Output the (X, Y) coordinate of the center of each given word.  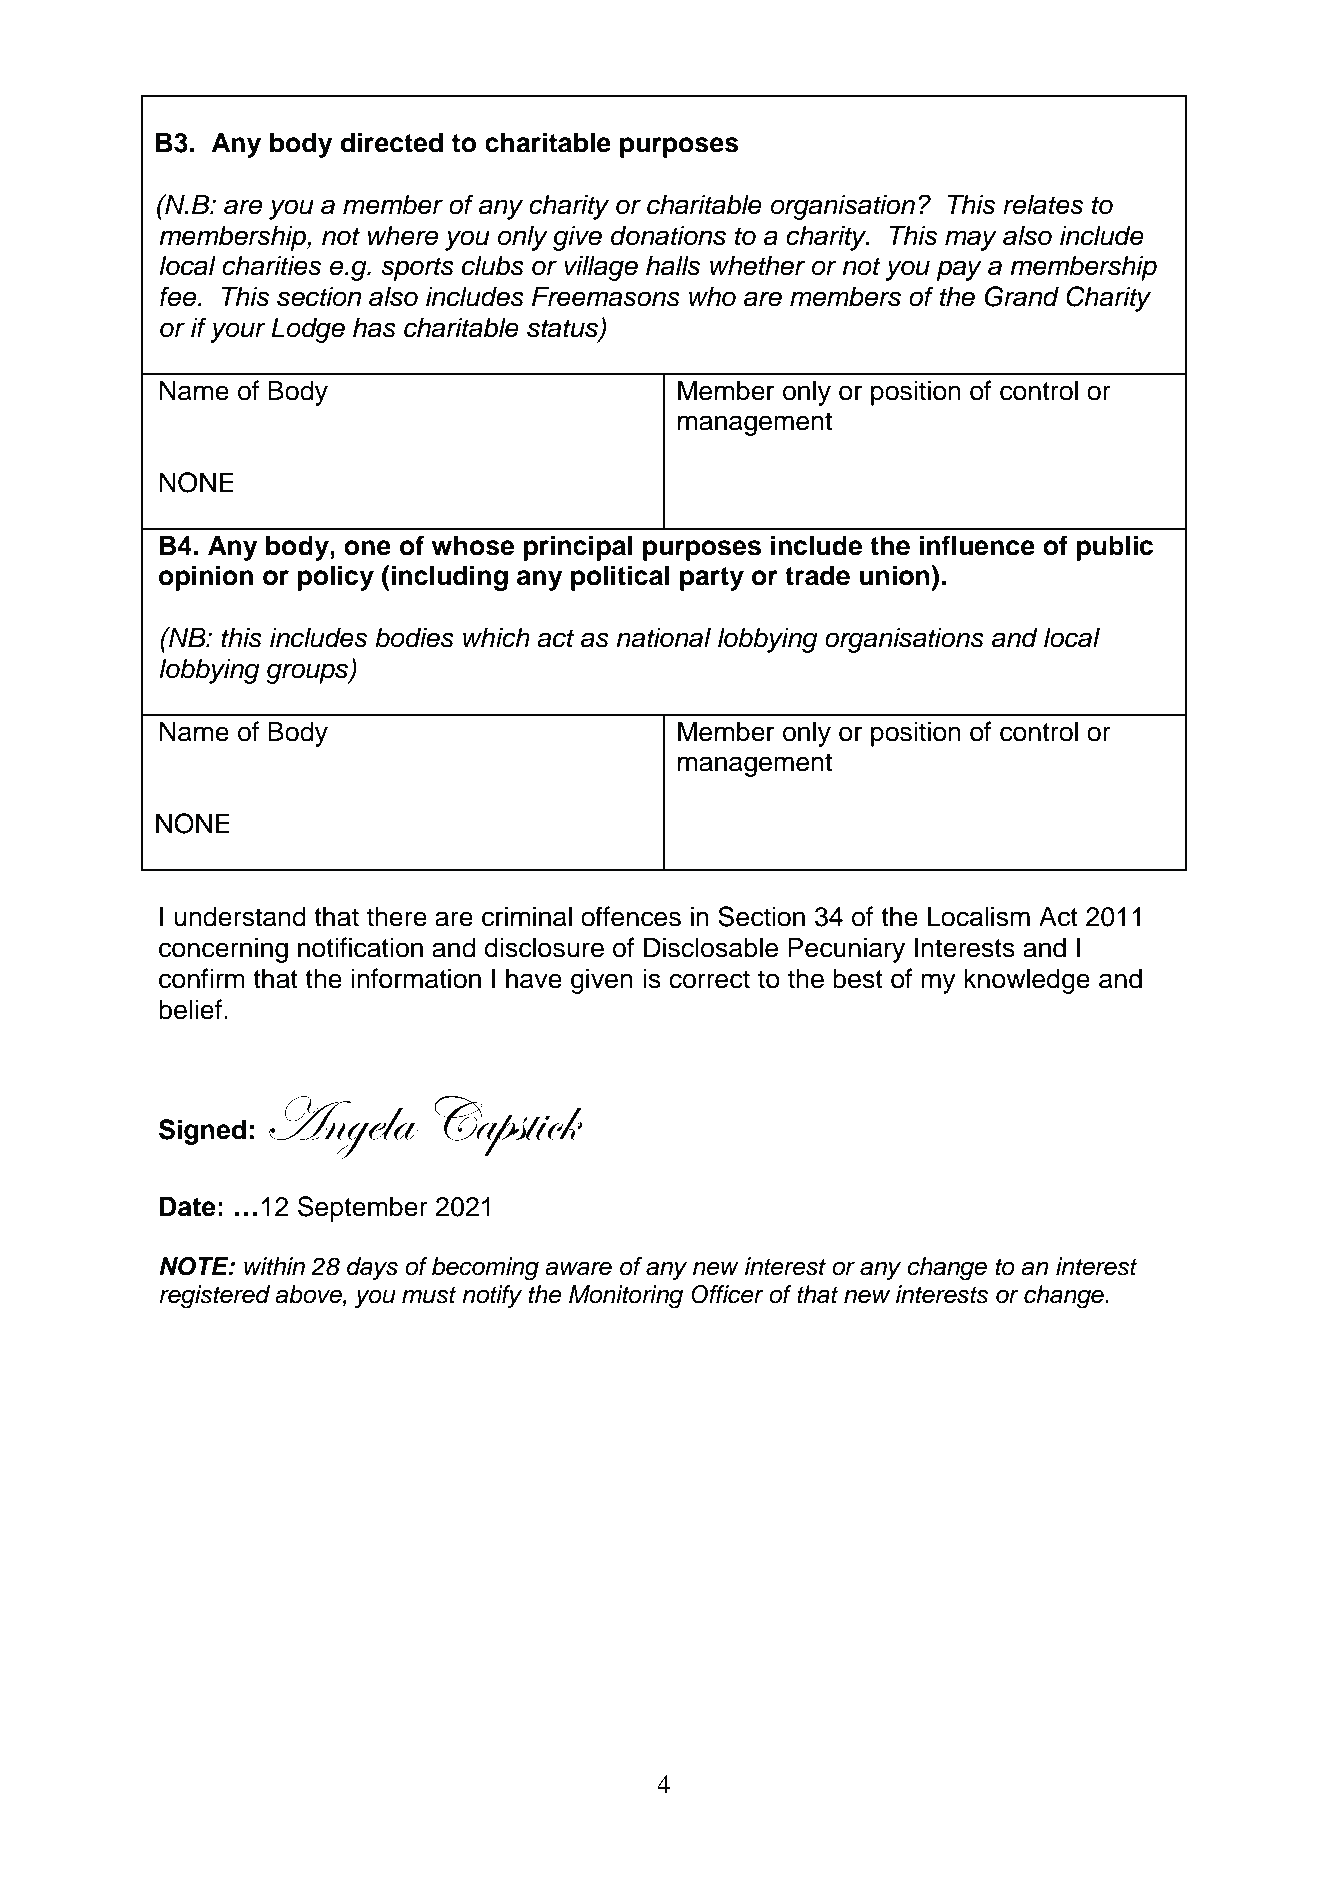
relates (1043, 204)
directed (392, 142)
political (620, 578)
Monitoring (626, 1297)
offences (631, 916)
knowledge (1027, 981)
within (274, 1266)
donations (668, 235)
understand (240, 916)
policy (336, 578)
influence (977, 545)
